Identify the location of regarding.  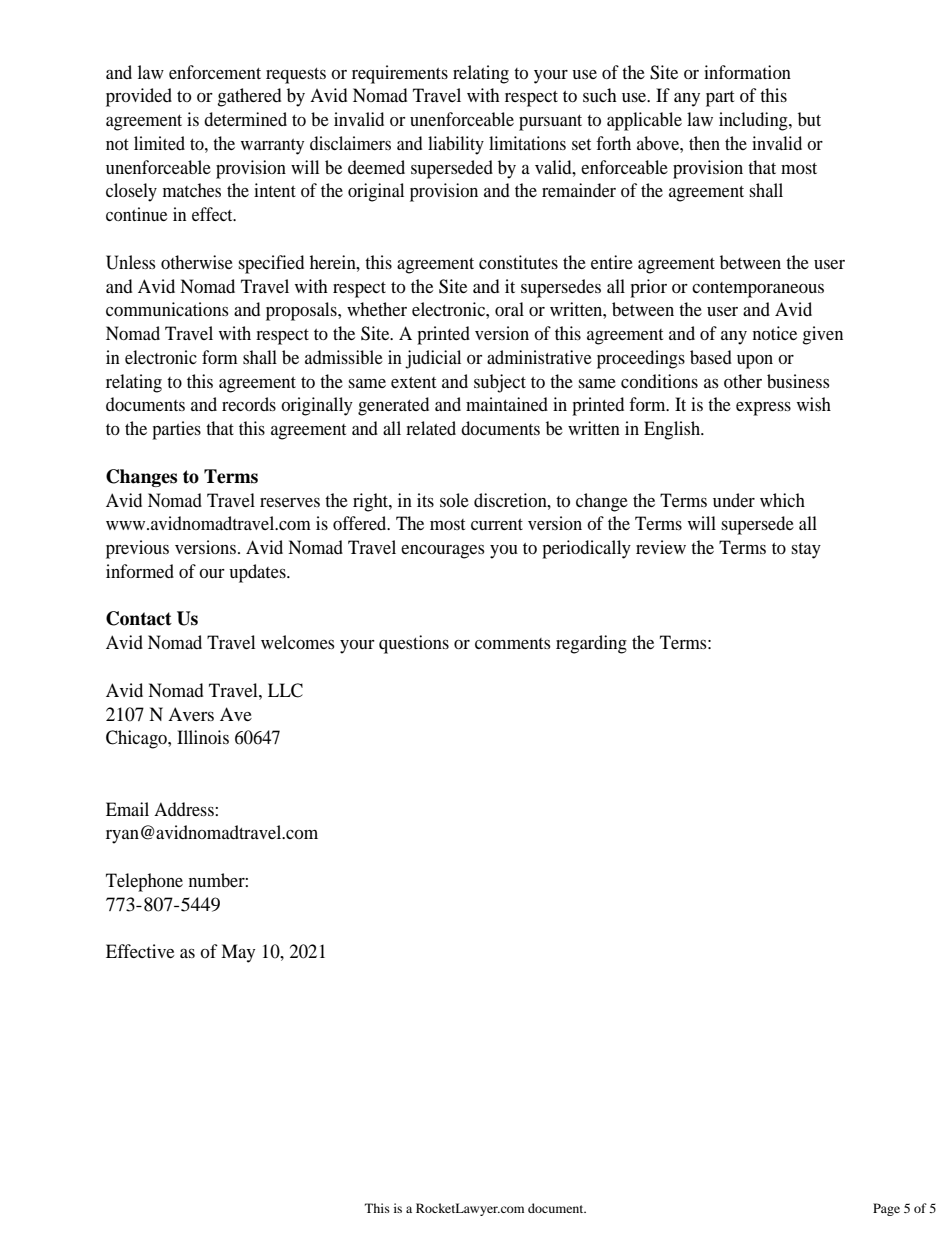
(591, 644).
